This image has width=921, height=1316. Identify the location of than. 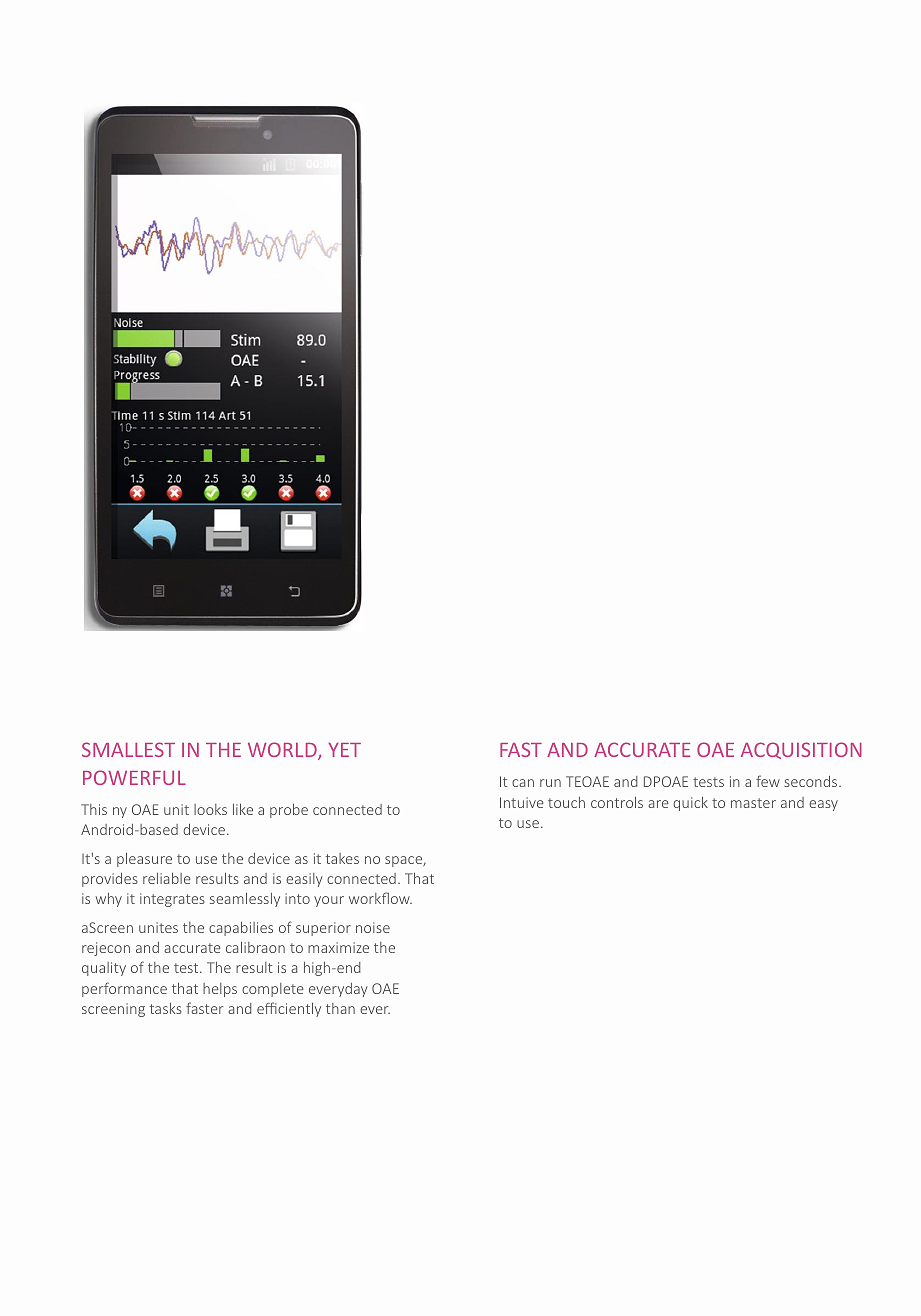
(340, 1008).
